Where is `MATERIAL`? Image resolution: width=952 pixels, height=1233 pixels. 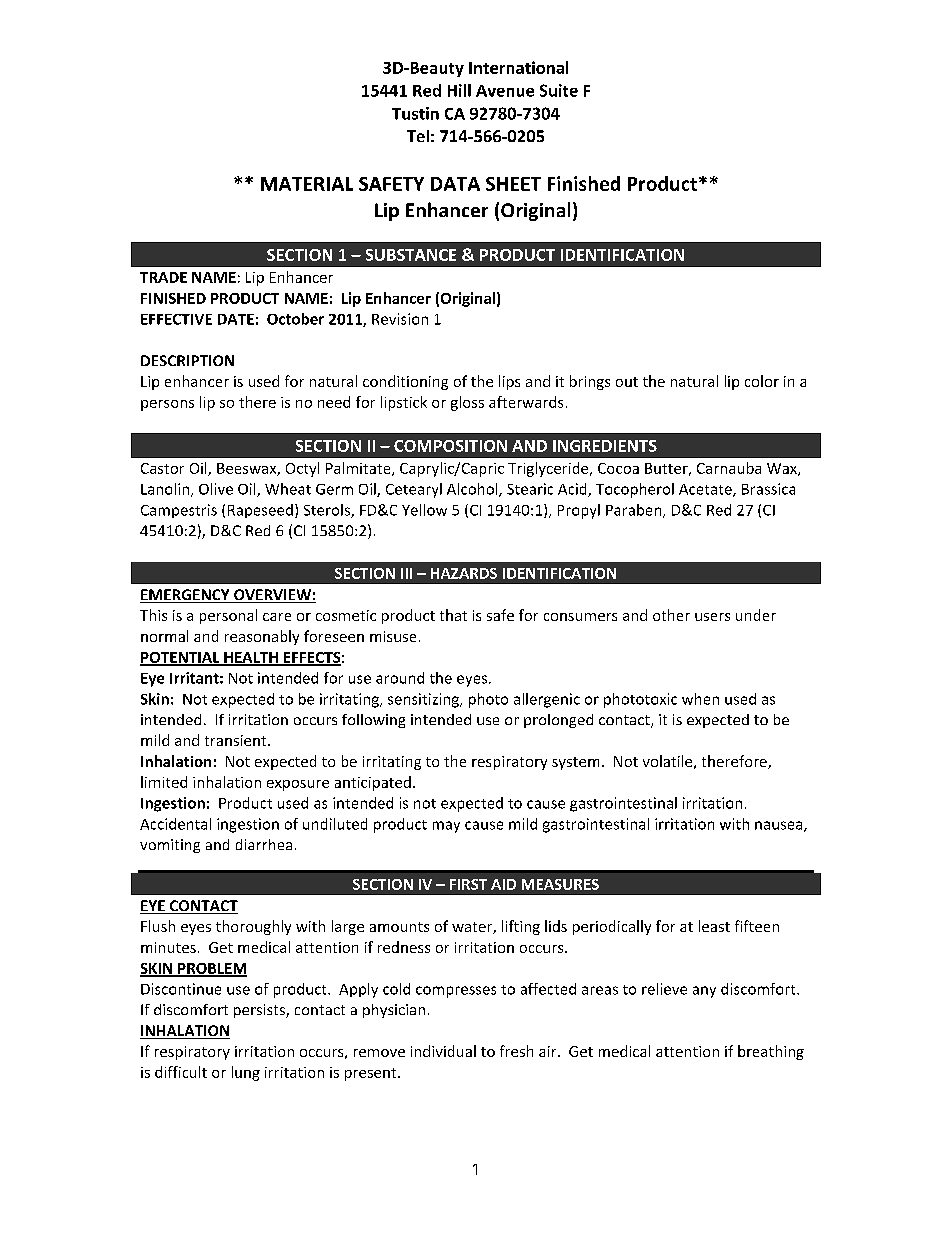
MATERIAL is located at coordinates (307, 184).
